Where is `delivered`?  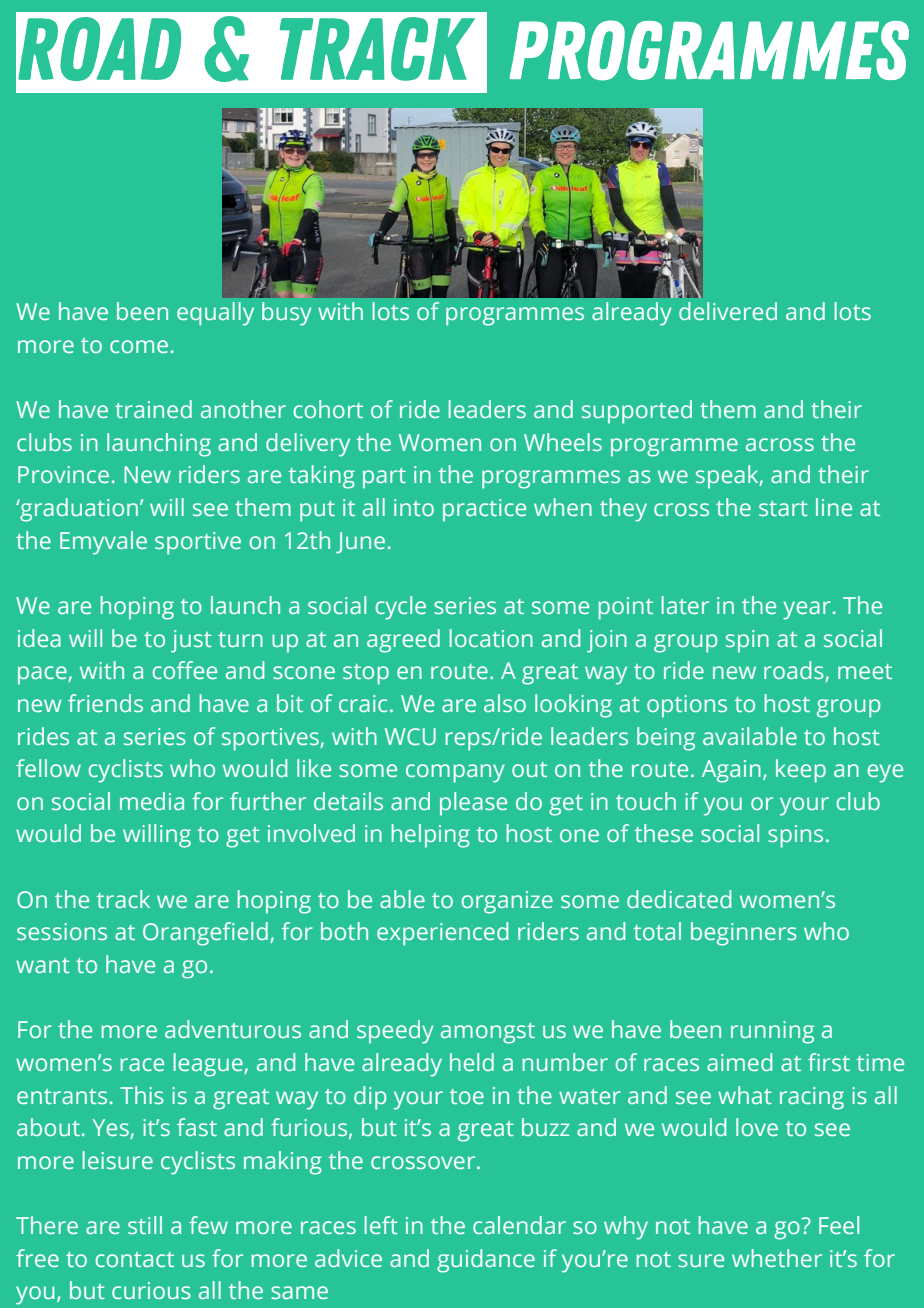
delivered is located at coordinates (728, 311).
